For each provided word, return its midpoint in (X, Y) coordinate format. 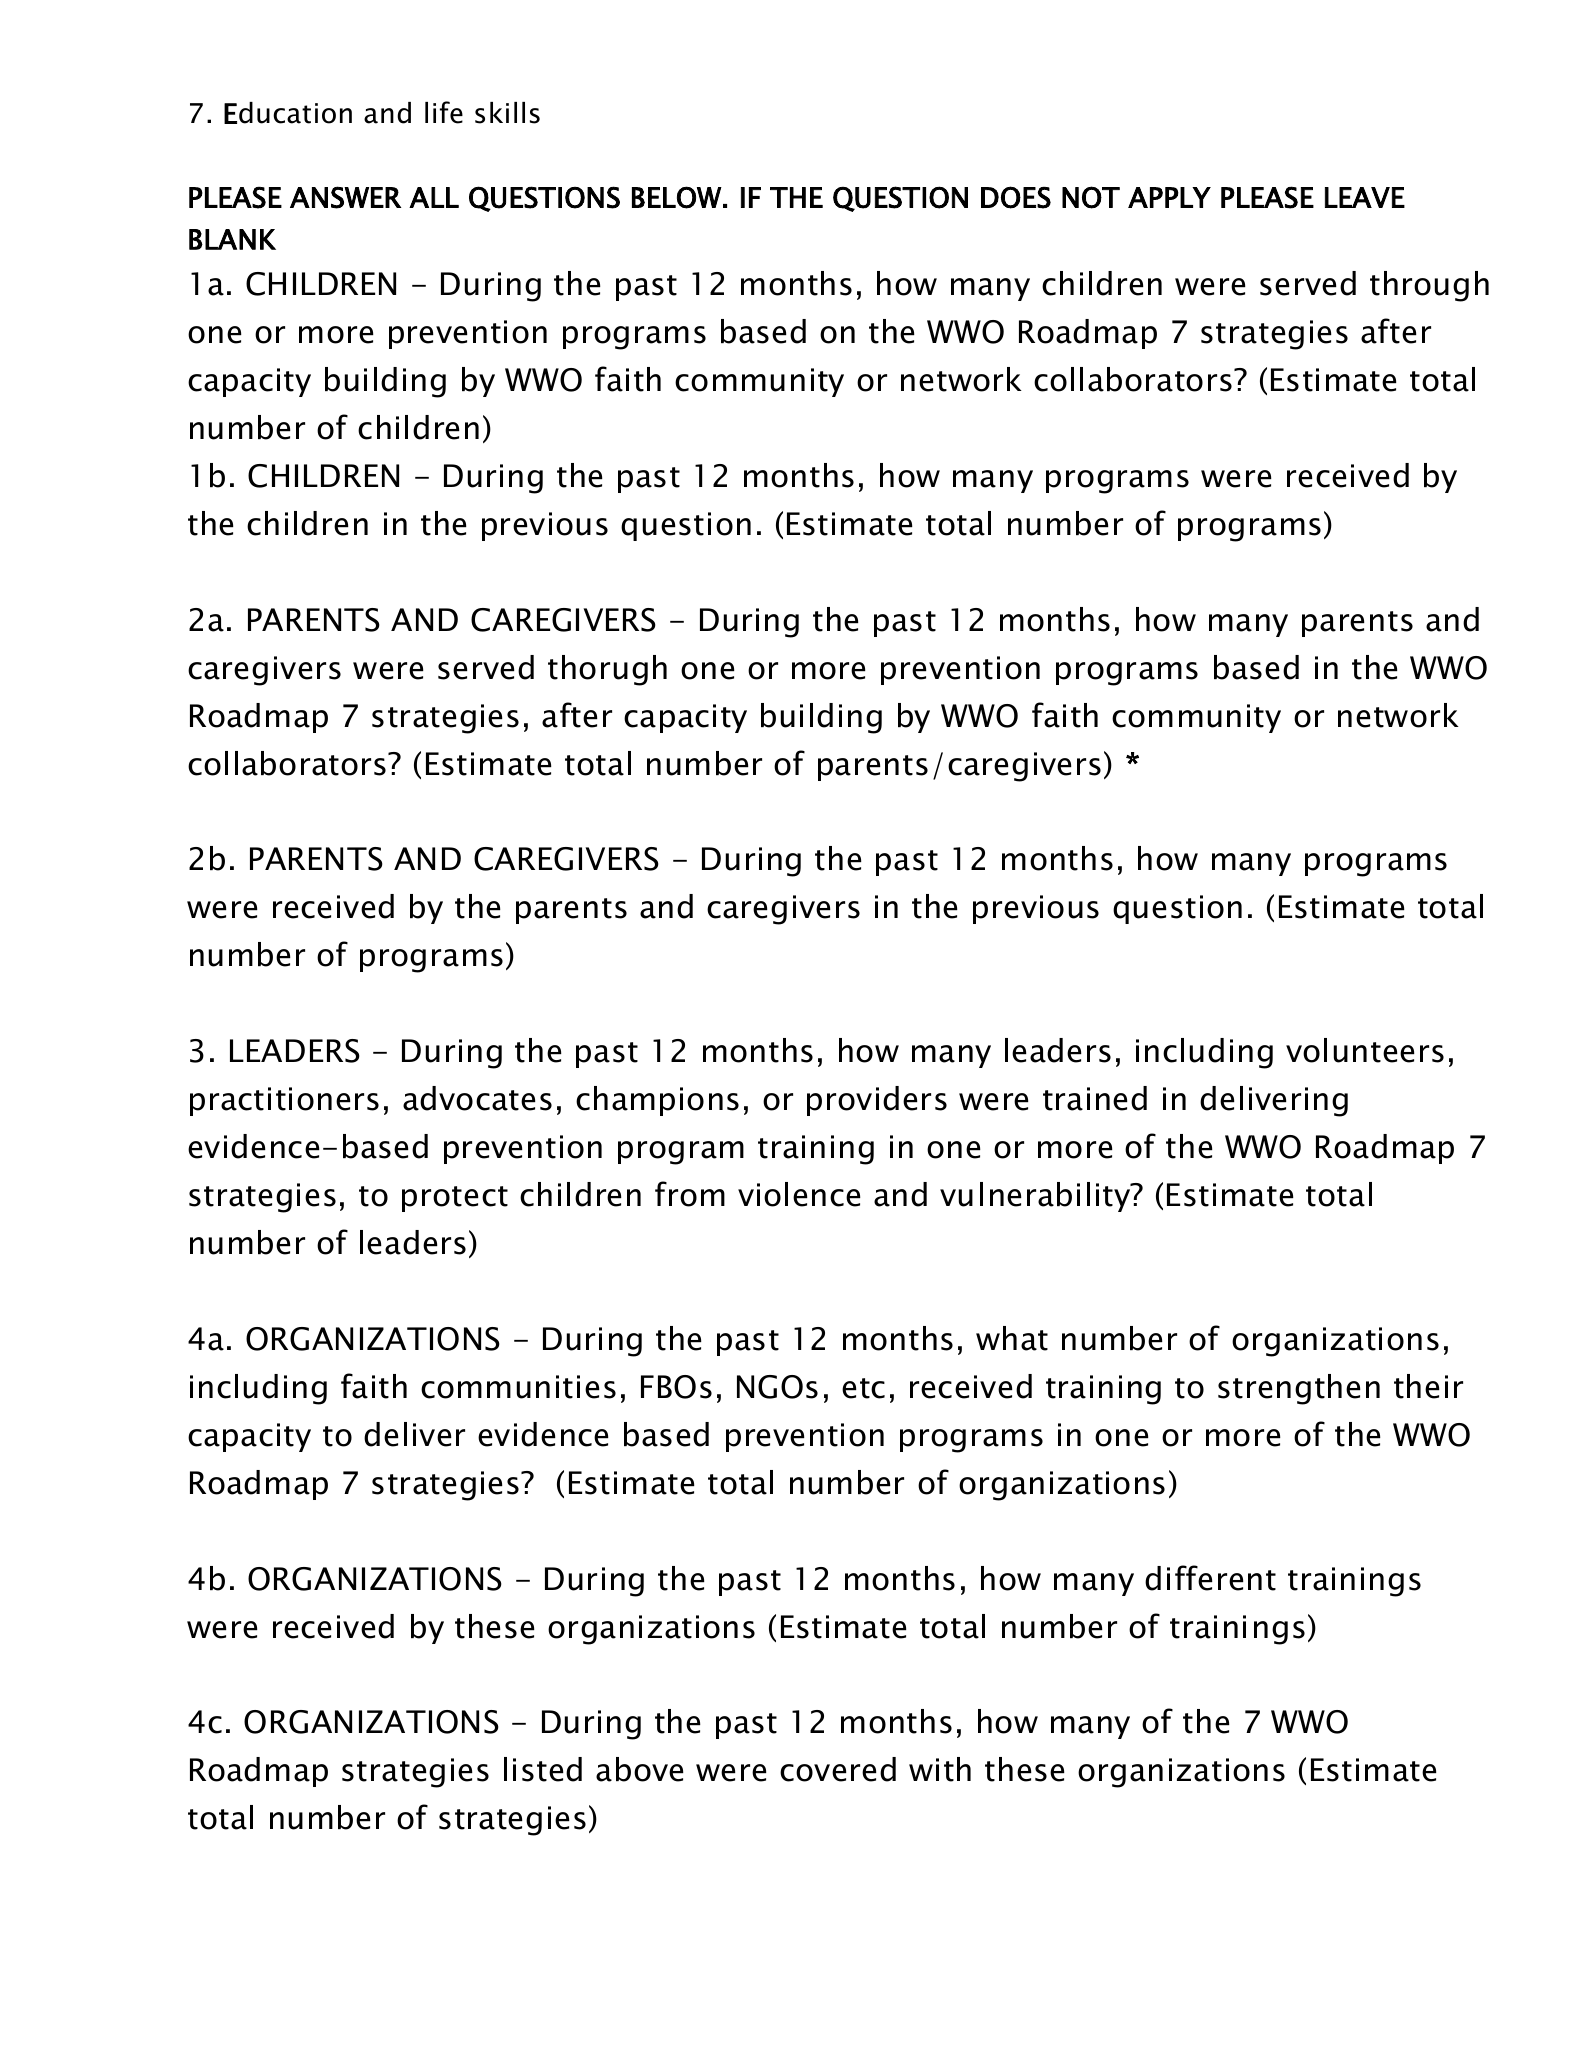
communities (518, 1387)
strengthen (1299, 1389)
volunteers (1365, 1050)
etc (863, 1388)
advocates (477, 1098)
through (1429, 286)
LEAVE (1365, 197)
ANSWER (345, 197)
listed (543, 1769)
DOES (1016, 197)
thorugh (607, 670)
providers (877, 1101)
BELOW (677, 197)
